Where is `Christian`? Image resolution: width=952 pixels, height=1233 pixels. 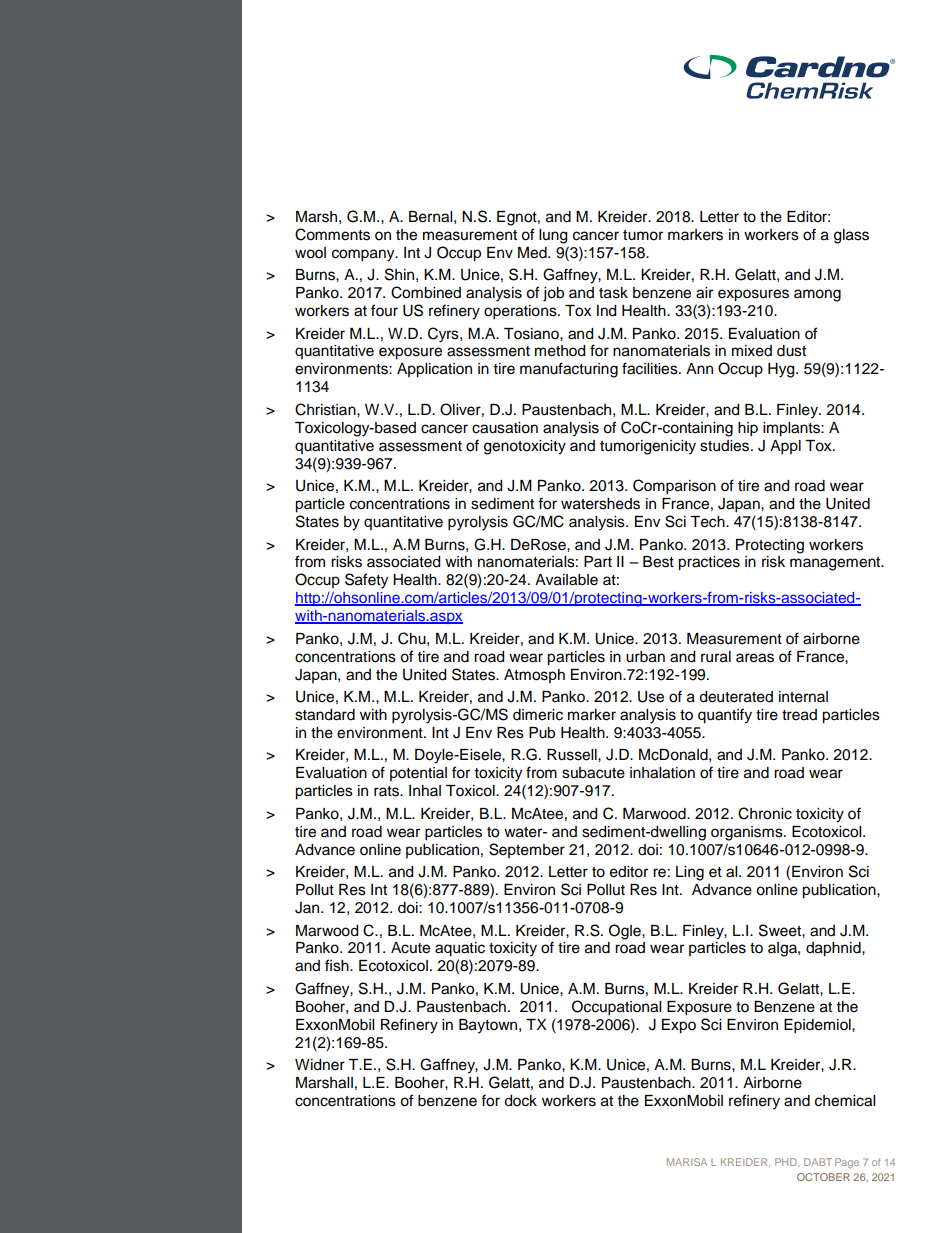 Christian is located at coordinates (326, 409).
